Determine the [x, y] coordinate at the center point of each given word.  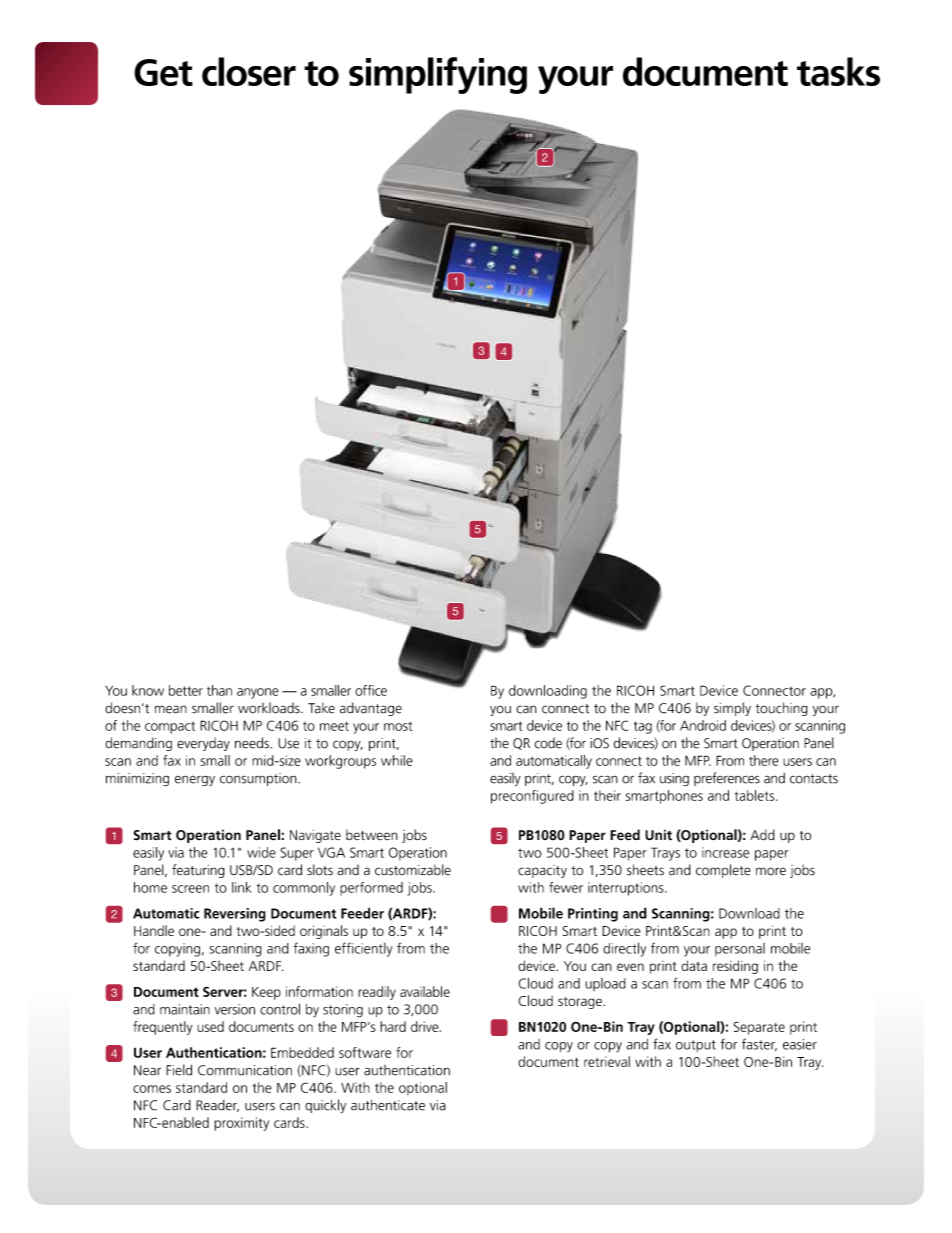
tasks [838, 71]
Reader [217, 1106]
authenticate [388, 1105]
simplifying [438, 75]
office [371, 690]
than [219, 690]
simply [732, 709]
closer [249, 71]
